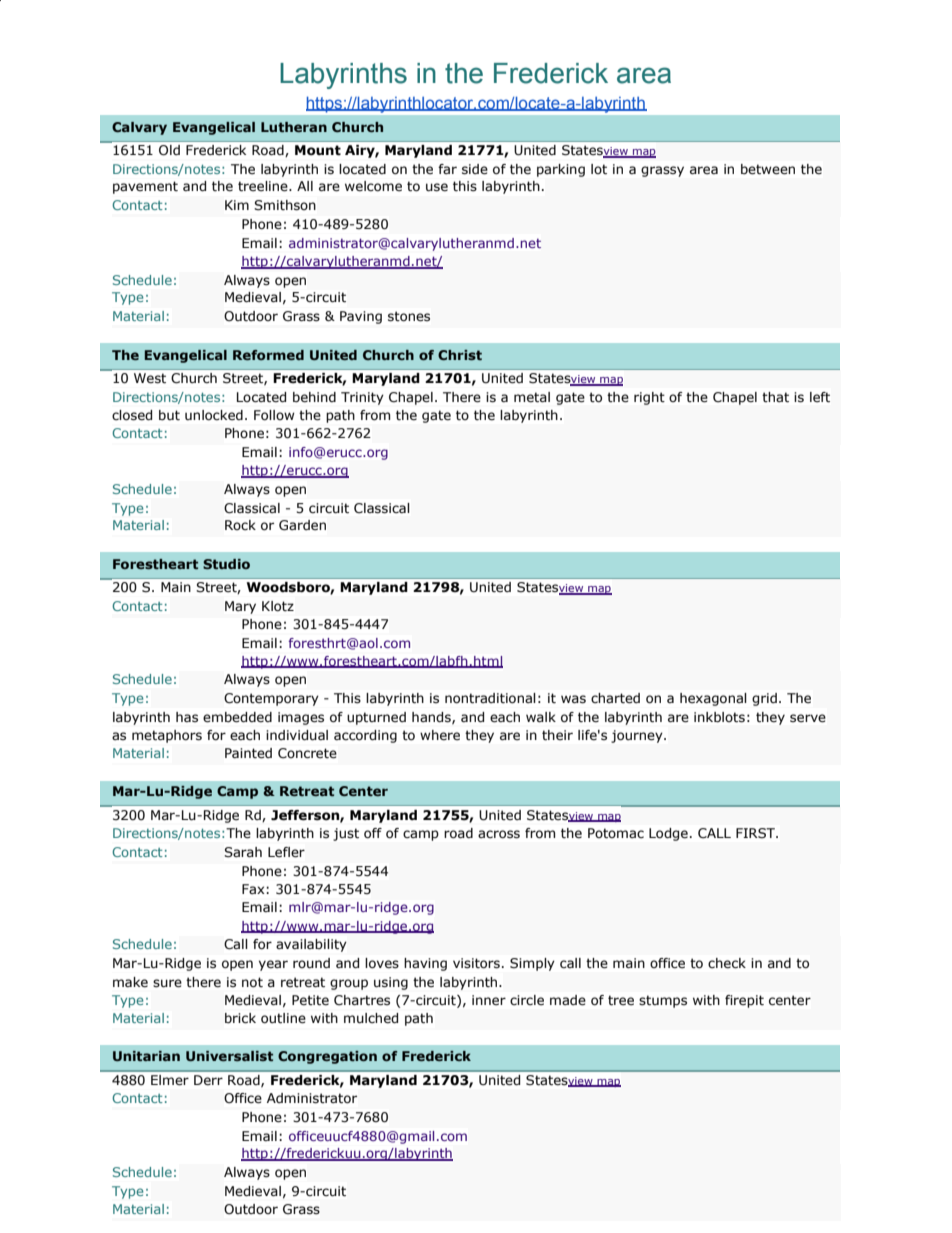  What do you see at coordinates (237, 205) in the image?
I see `Kim` at bounding box center [237, 205].
